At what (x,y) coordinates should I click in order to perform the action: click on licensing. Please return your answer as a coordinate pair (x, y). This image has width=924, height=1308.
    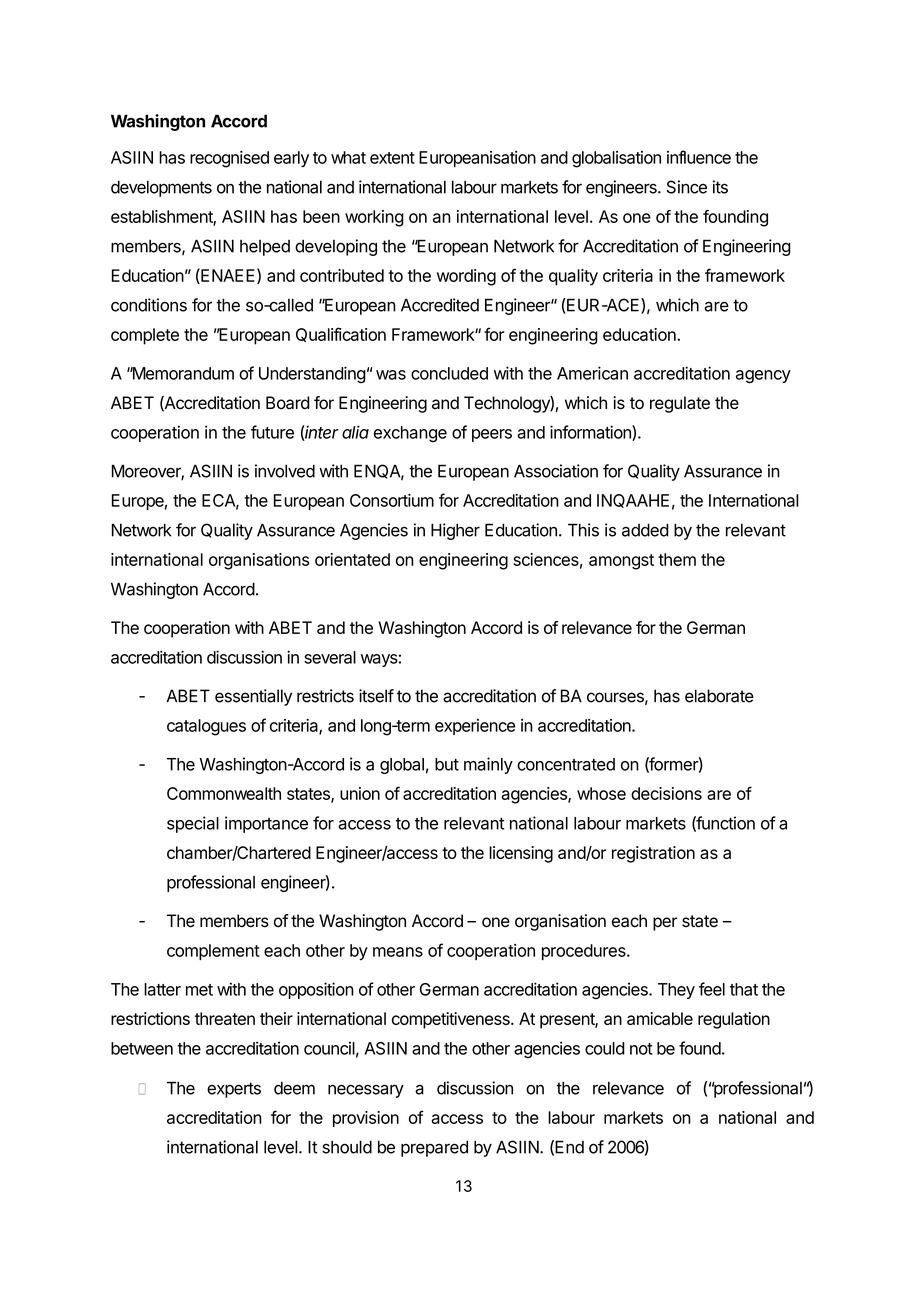
    Looking at the image, I should click on (521, 854).
